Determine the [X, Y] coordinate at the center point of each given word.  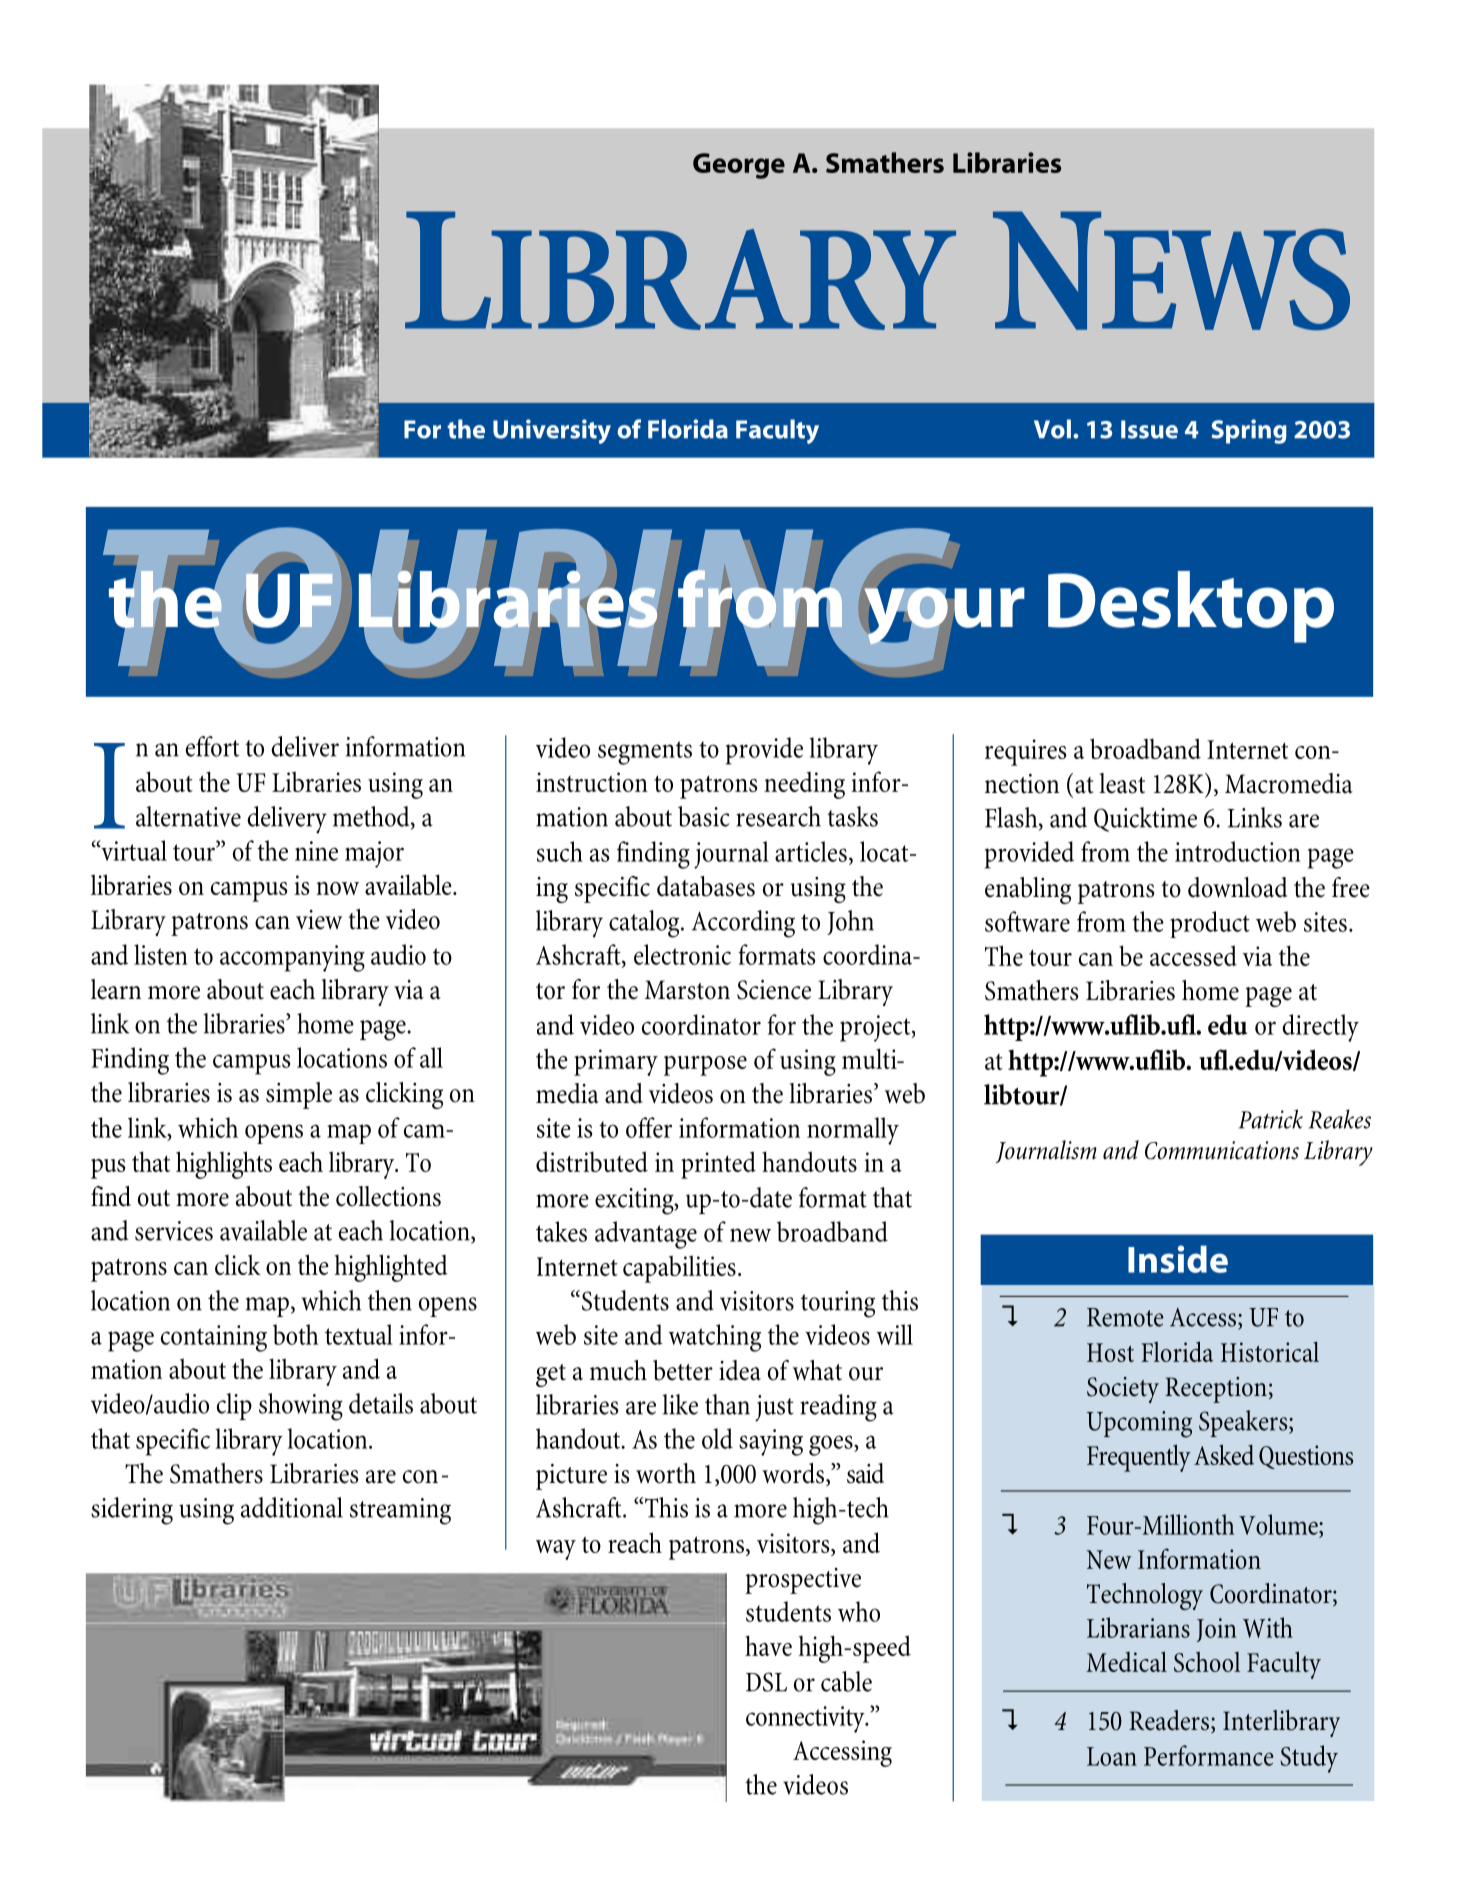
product [1210, 924]
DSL [766, 1682]
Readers [1169, 1720]
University [552, 431]
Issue [1149, 429]
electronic [682, 954]
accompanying [292, 958]
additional [292, 1507]
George [739, 166]
